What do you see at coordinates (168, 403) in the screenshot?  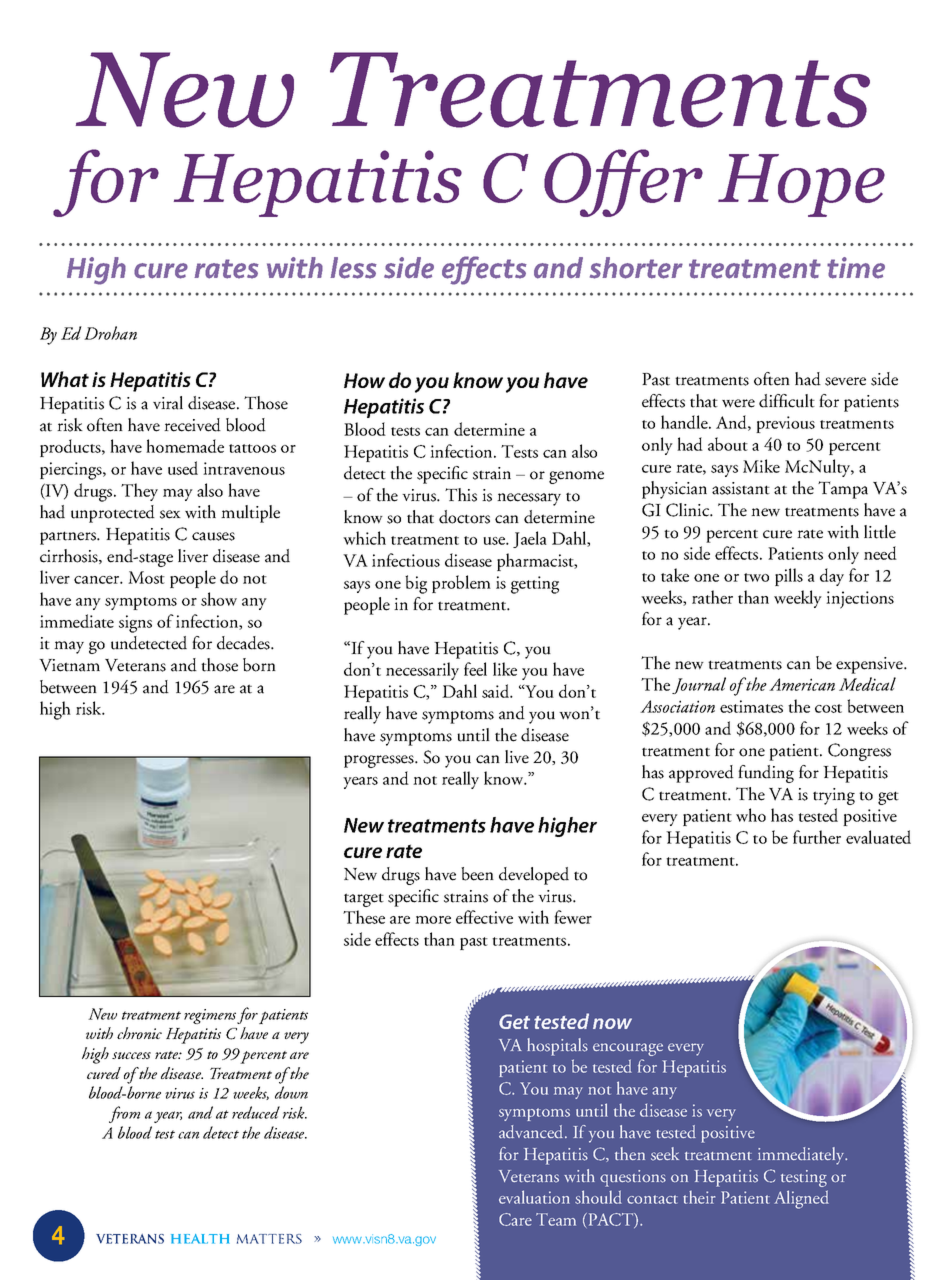 I see `viral` at bounding box center [168, 403].
